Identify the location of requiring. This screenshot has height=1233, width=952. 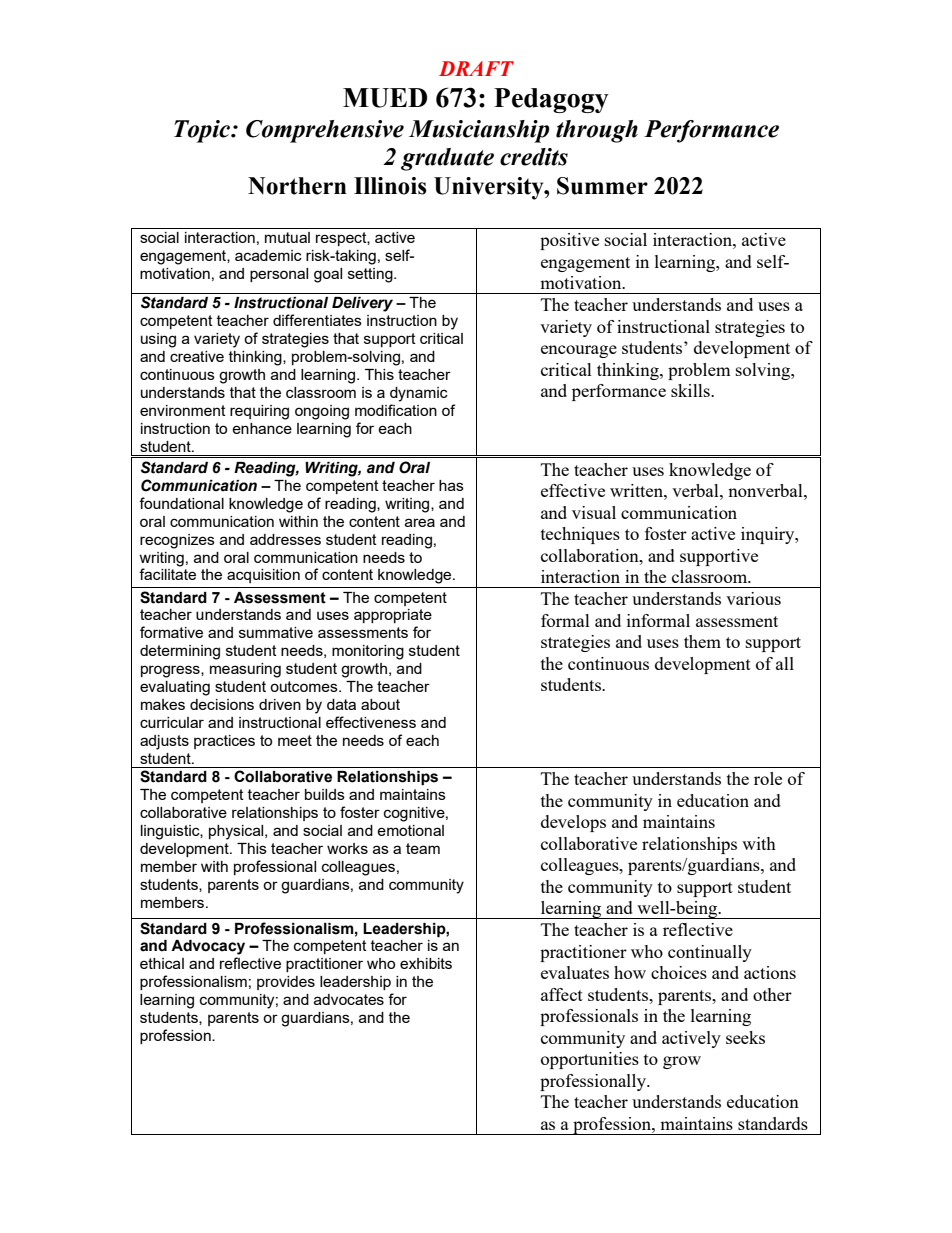
(259, 412).
